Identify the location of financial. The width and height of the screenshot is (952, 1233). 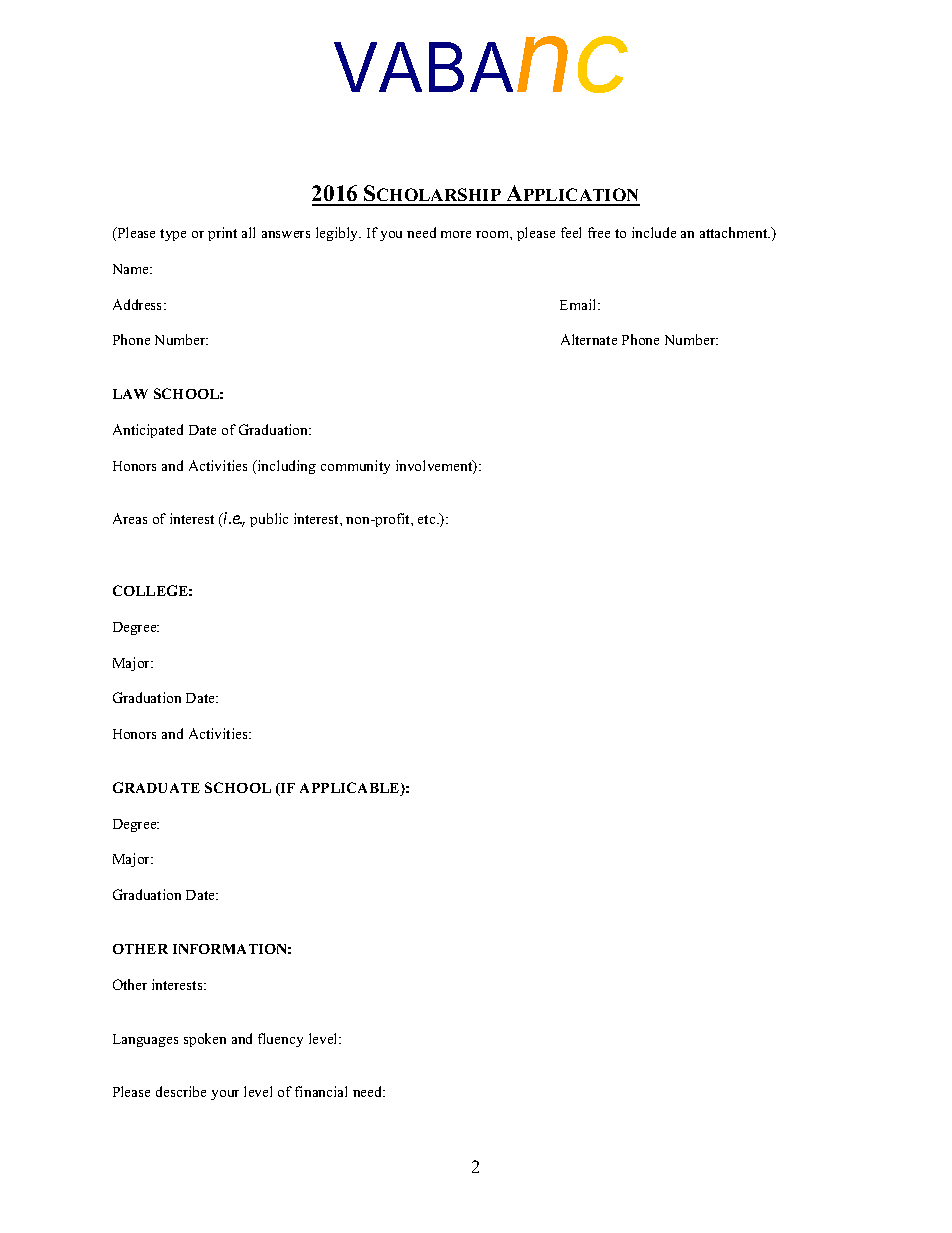
(321, 1091).
